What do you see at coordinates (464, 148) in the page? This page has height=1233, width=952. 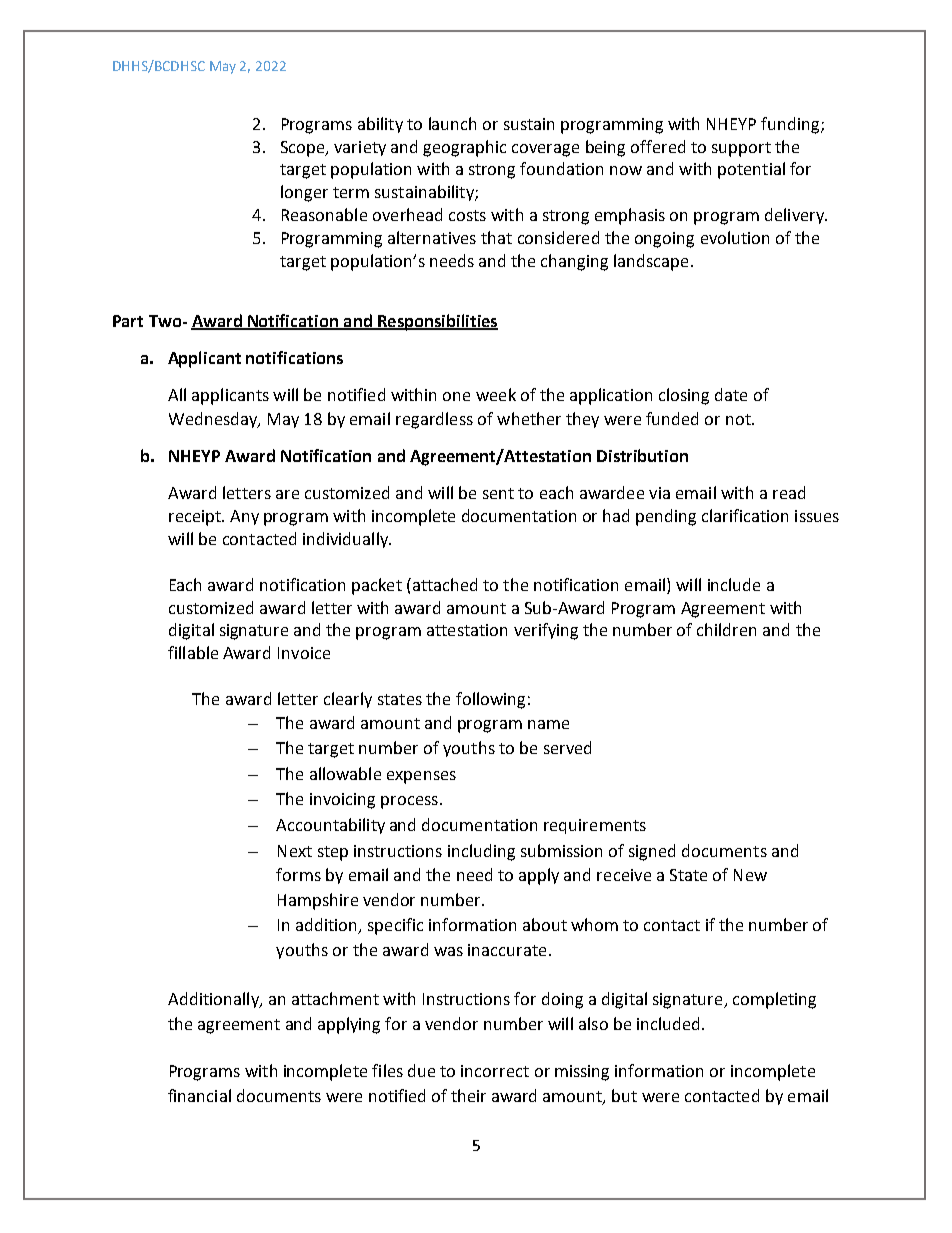 I see `geographic` at bounding box center [464, 148].
